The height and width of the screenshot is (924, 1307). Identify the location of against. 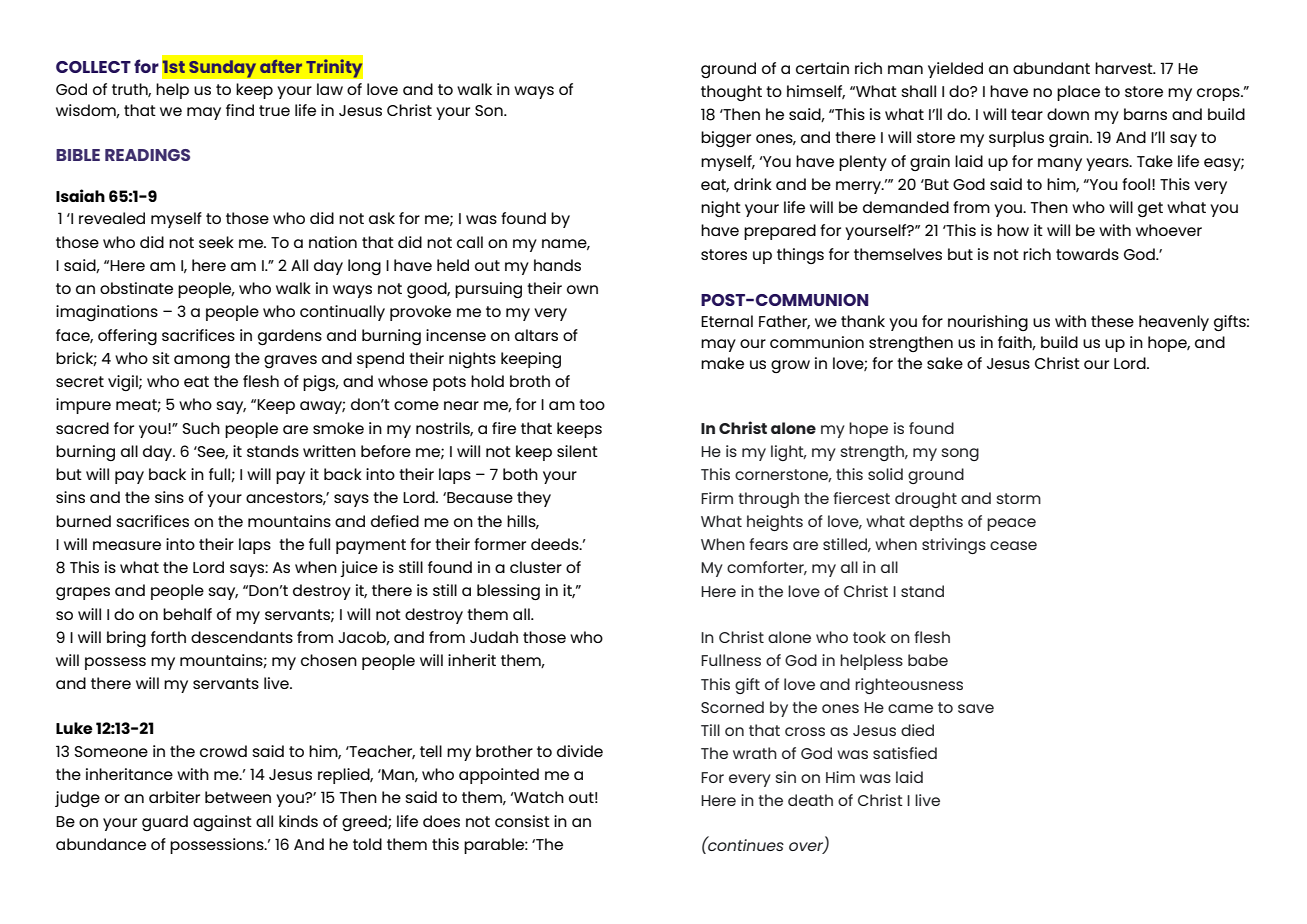
(222, 823).
